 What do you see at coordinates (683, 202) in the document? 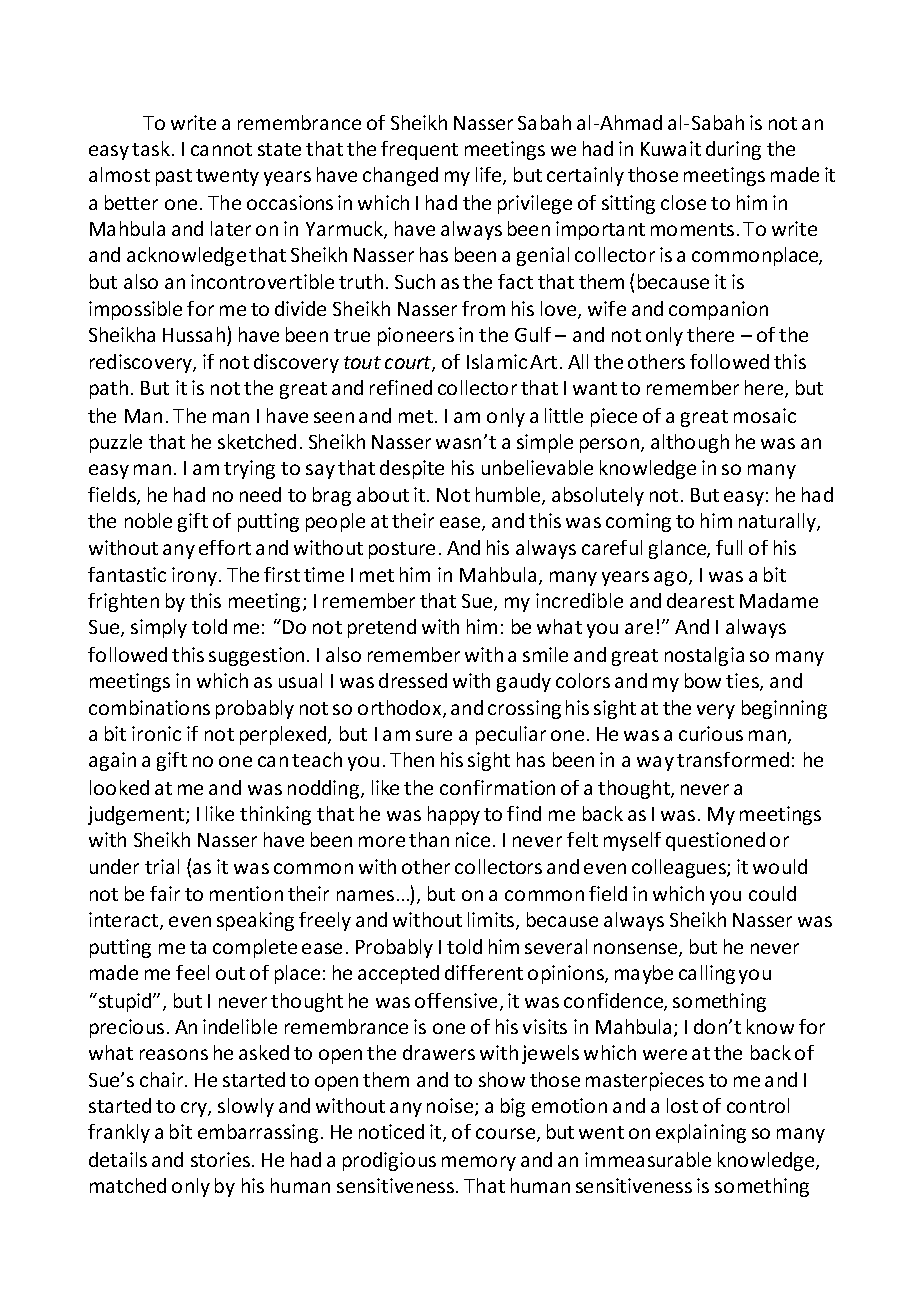
I see `close` at bounding box center [683, 202].
